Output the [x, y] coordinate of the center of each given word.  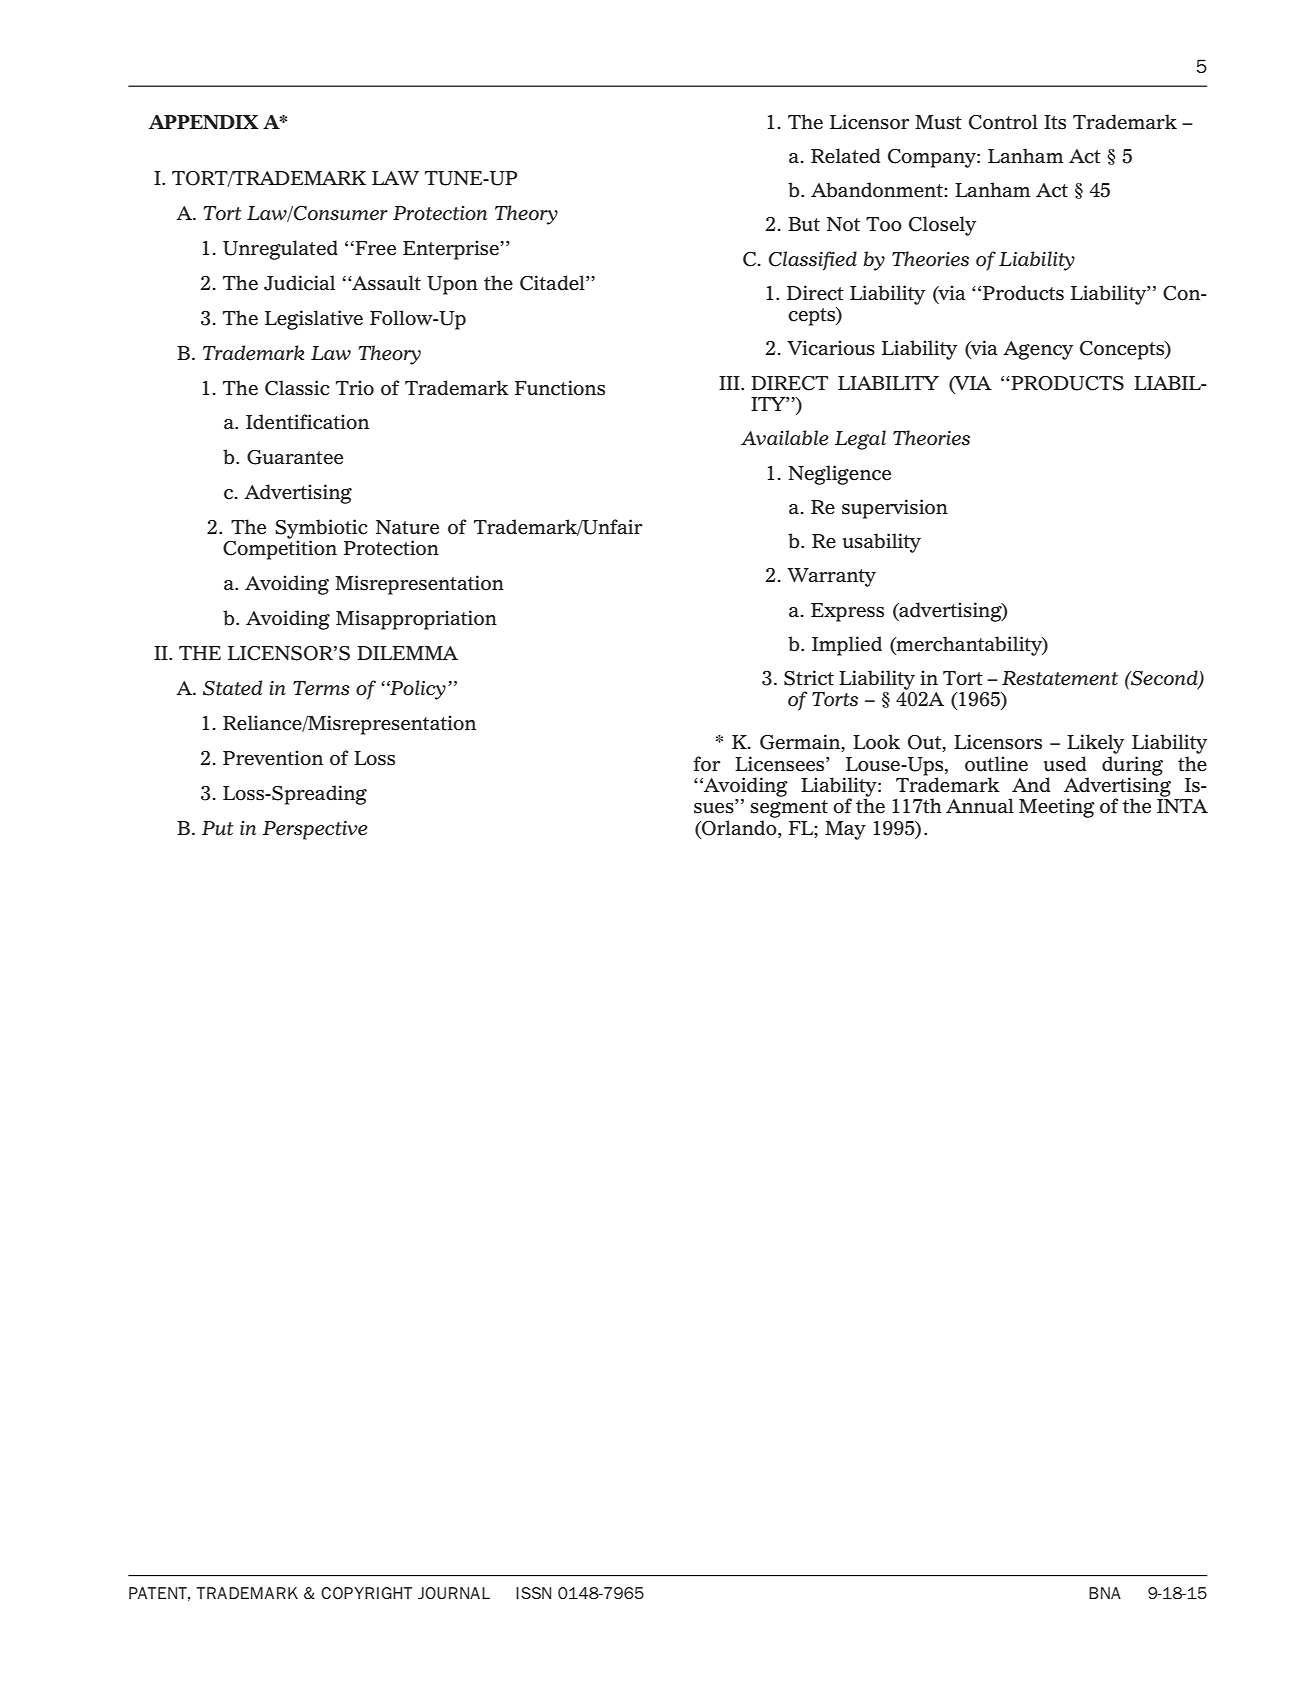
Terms [321, 688]
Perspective [315, 830]
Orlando [739, 829]
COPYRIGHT [366, 1593]
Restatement [1060, 678]
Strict [809, 678]
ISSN [533, 1593]
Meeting [1057, 808]
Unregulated [280, 250]
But [804, 224]
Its [1055, 122]
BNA [1105, 1593]
